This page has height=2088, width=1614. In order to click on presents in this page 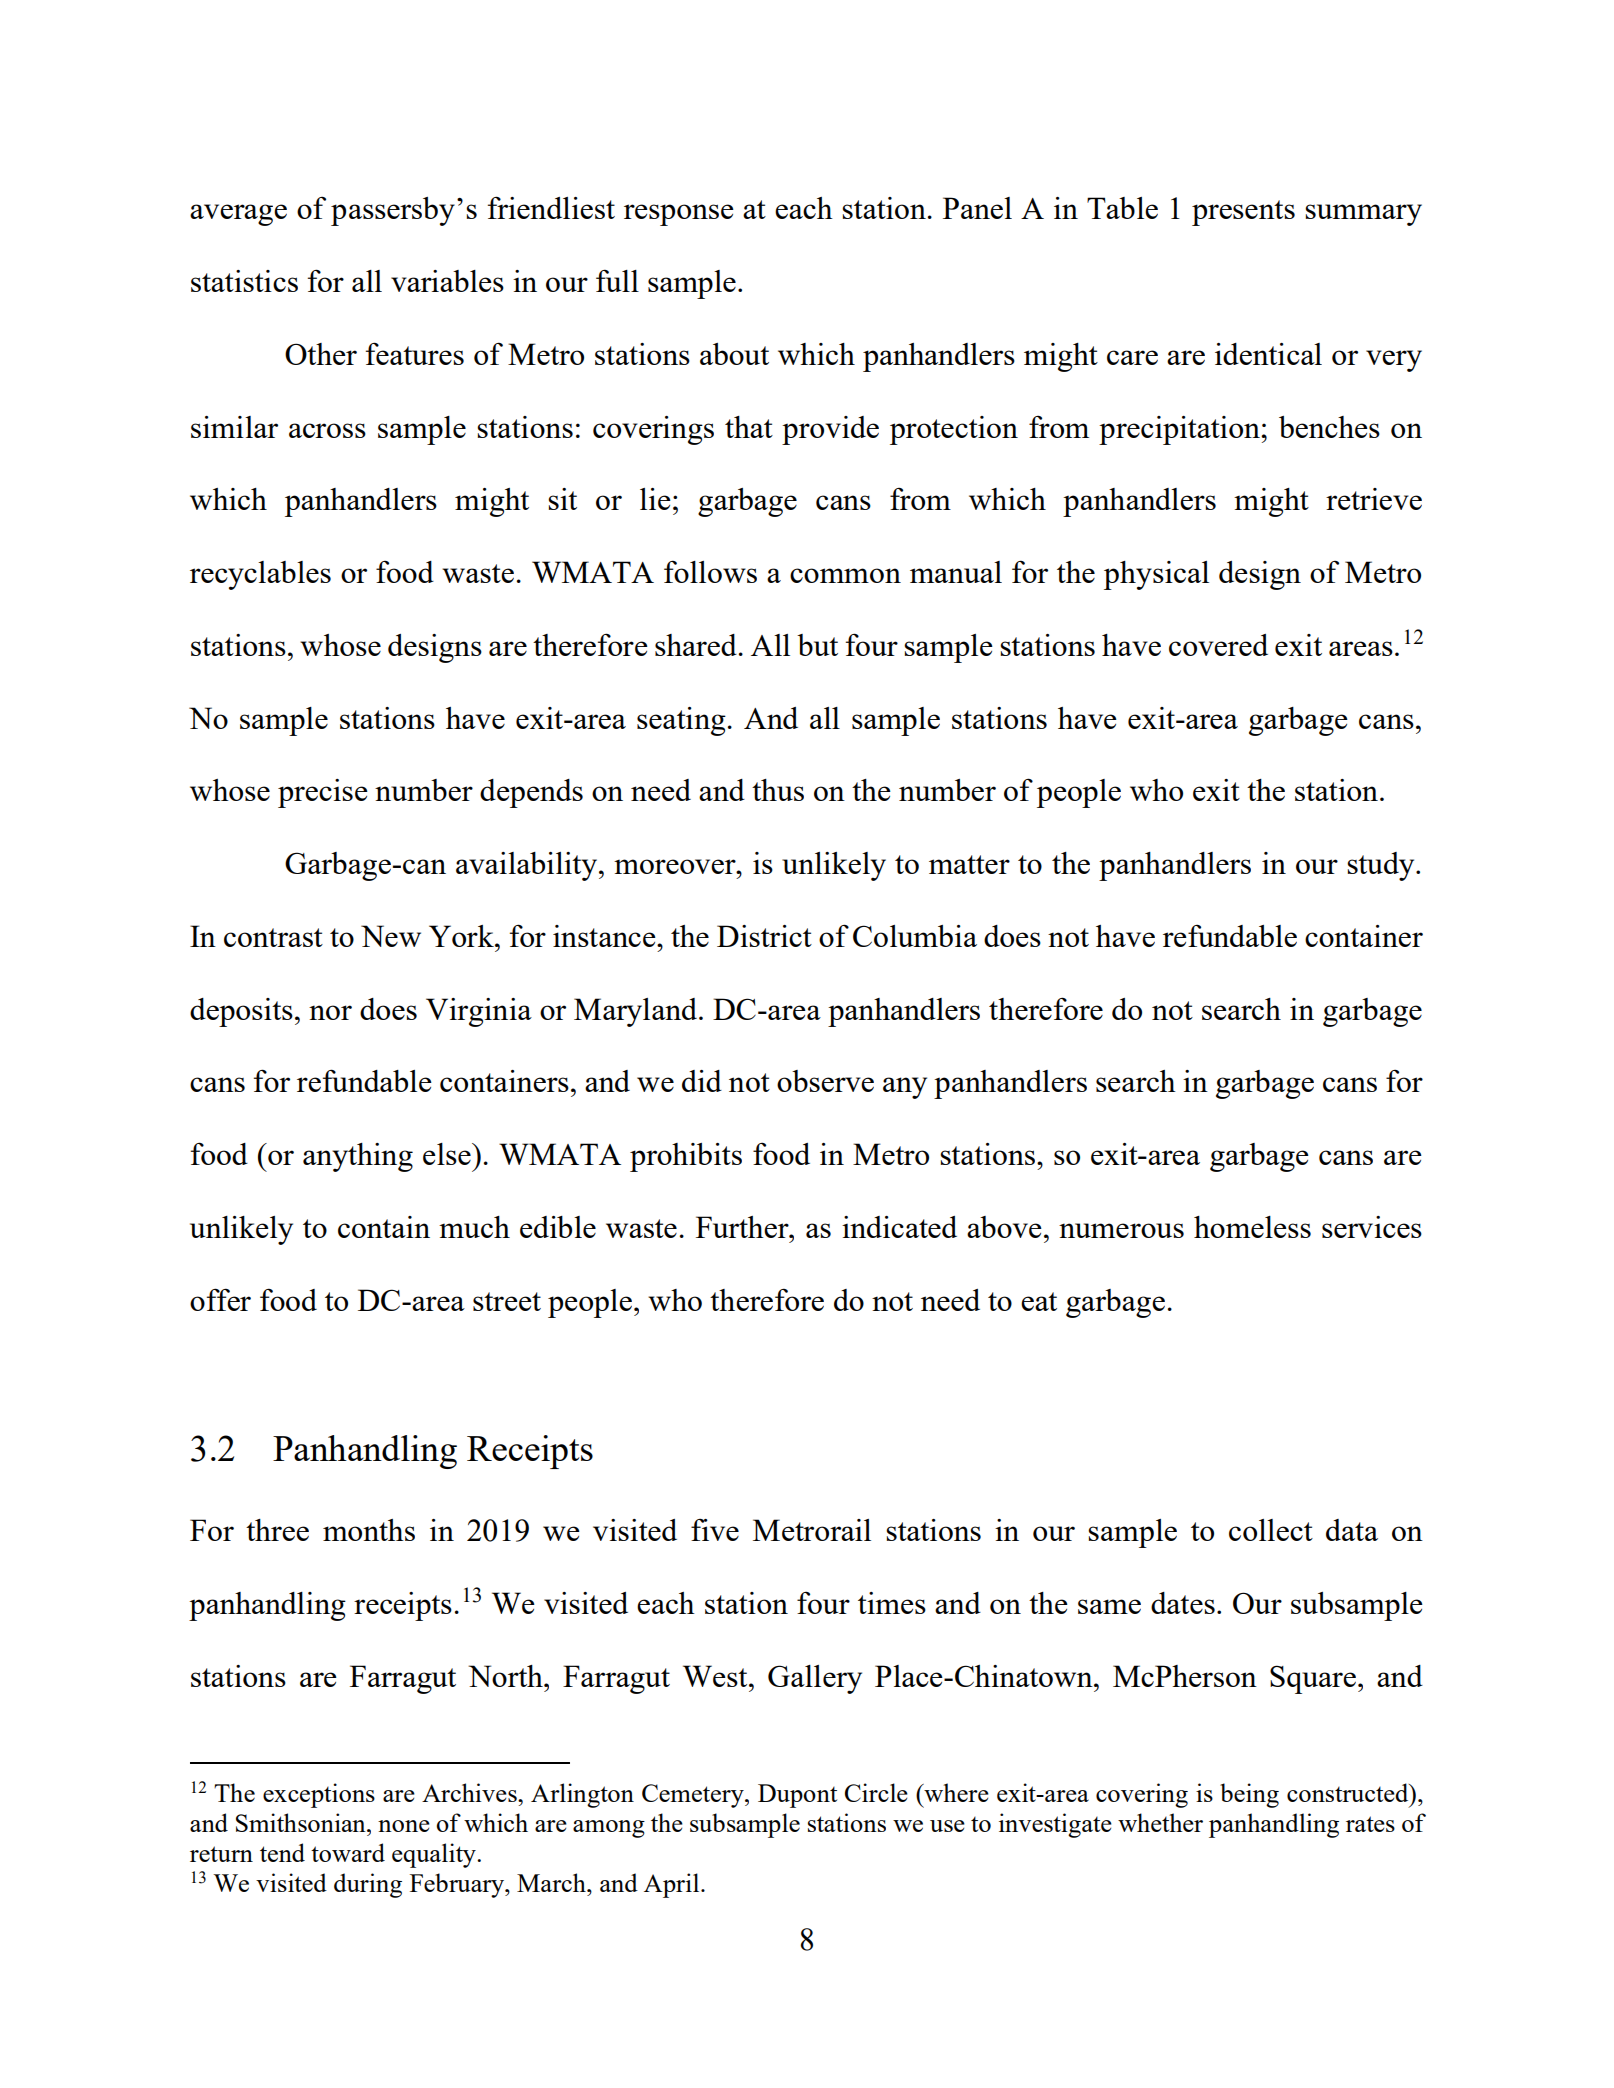, I will do `click(1243, 213)`.
